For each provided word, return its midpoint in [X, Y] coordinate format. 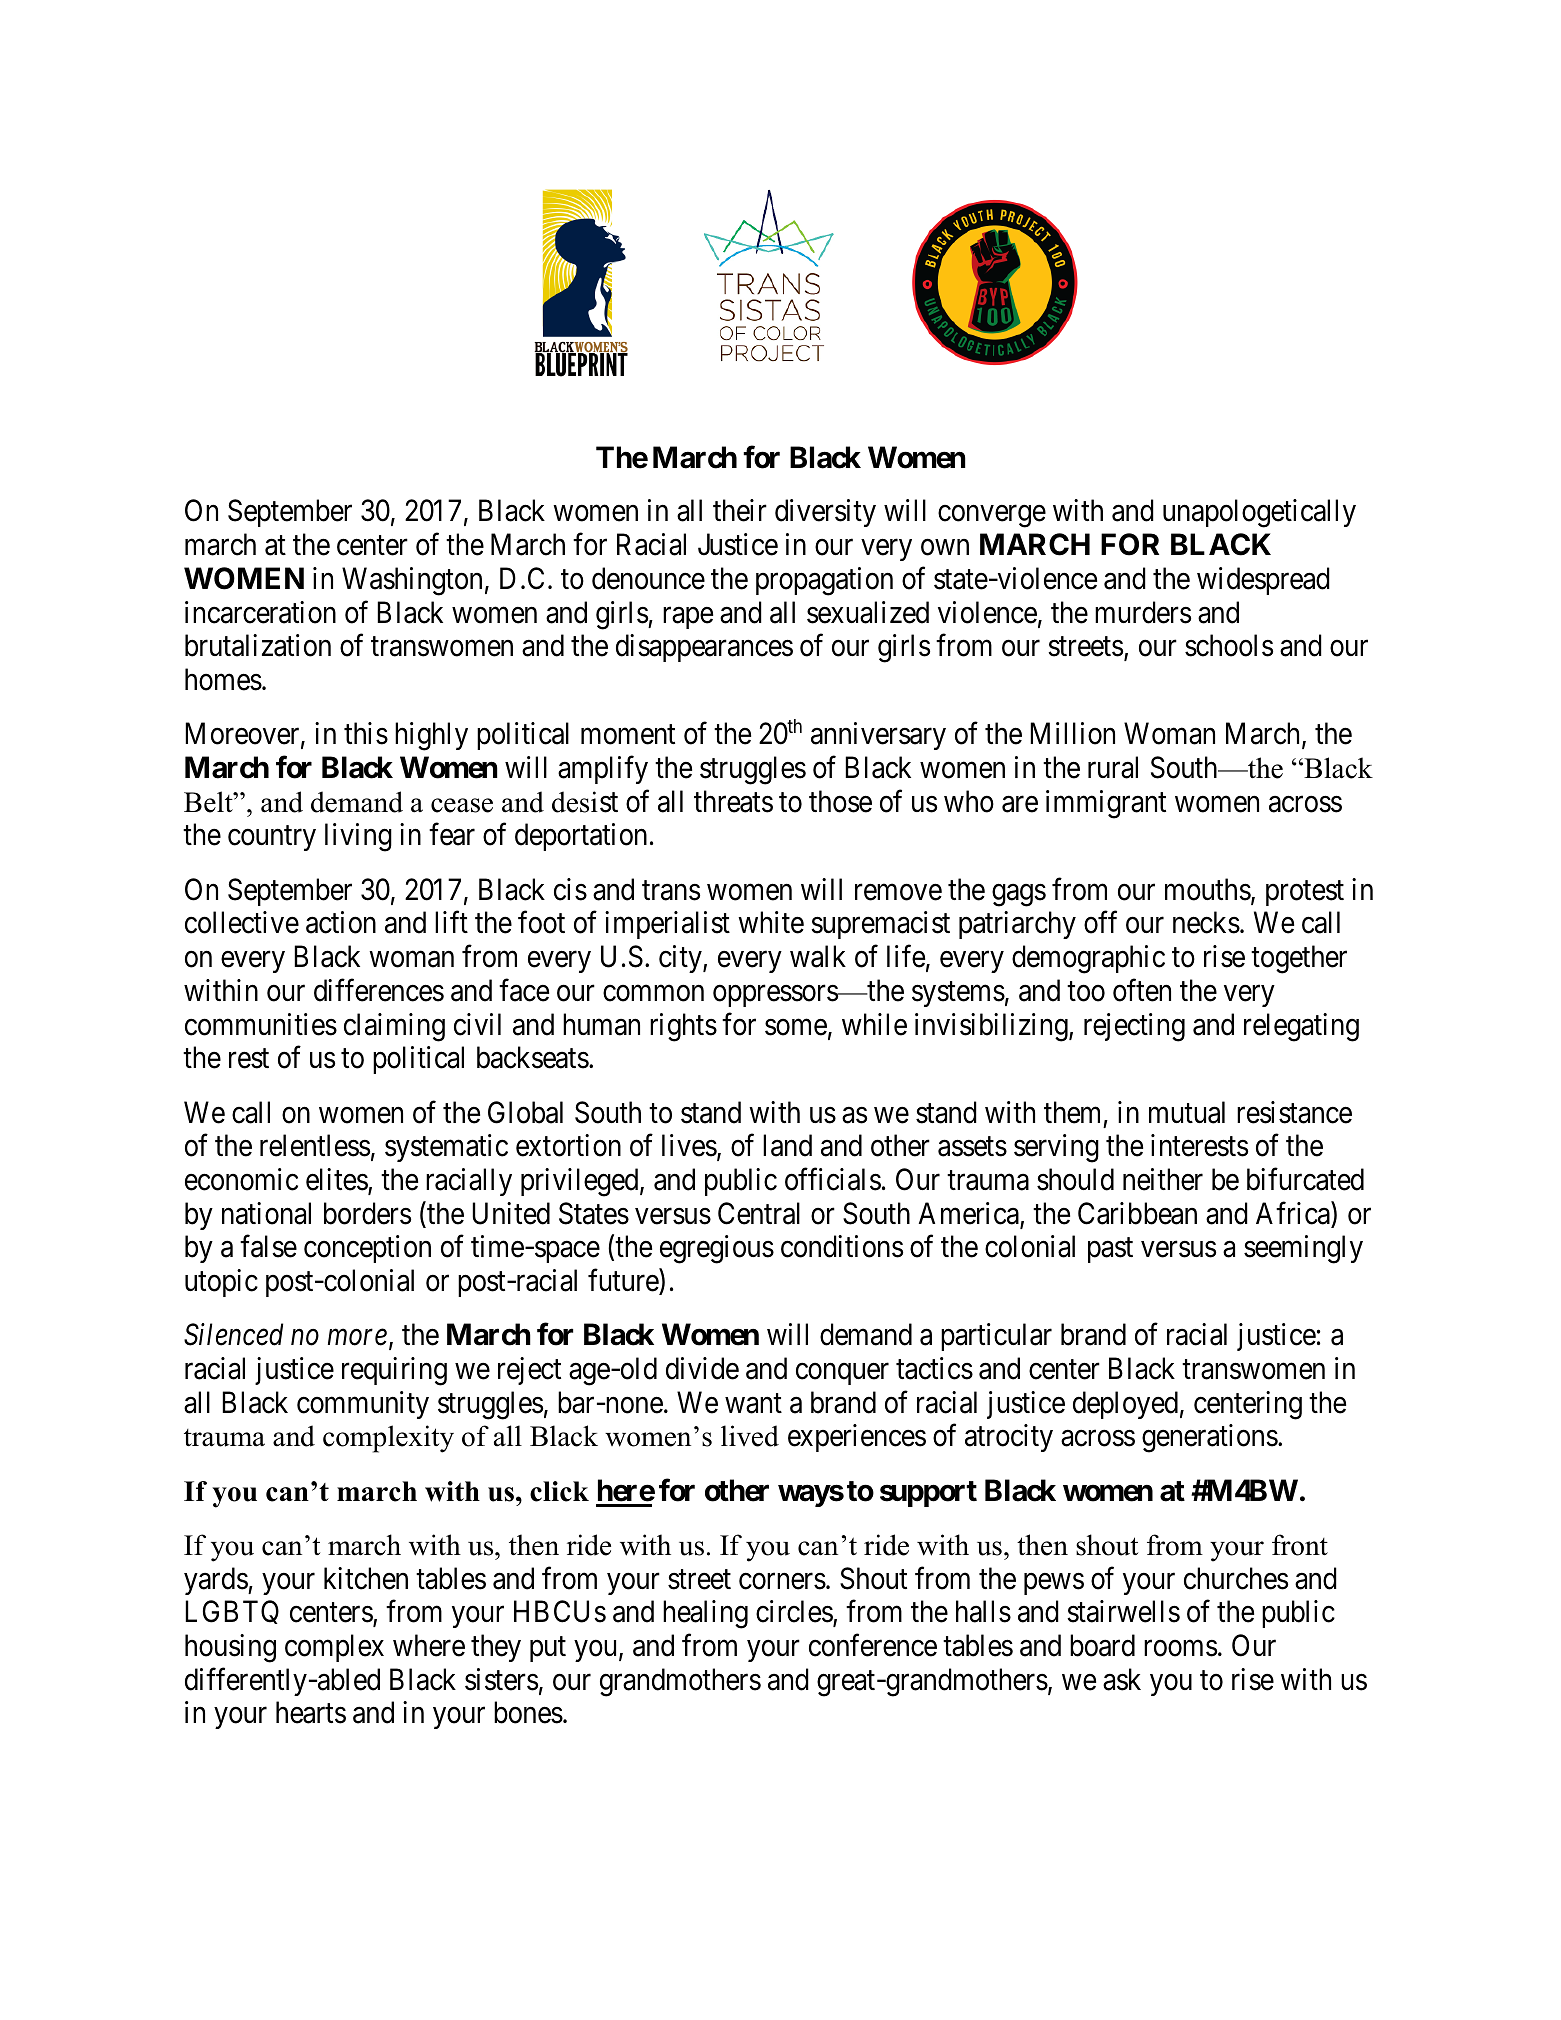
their [740, 510]
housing [230, 1648]
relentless [315, 1145]
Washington [412, 581]
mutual [1187, 1112]
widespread [1263, 581]
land [787, 1145]
